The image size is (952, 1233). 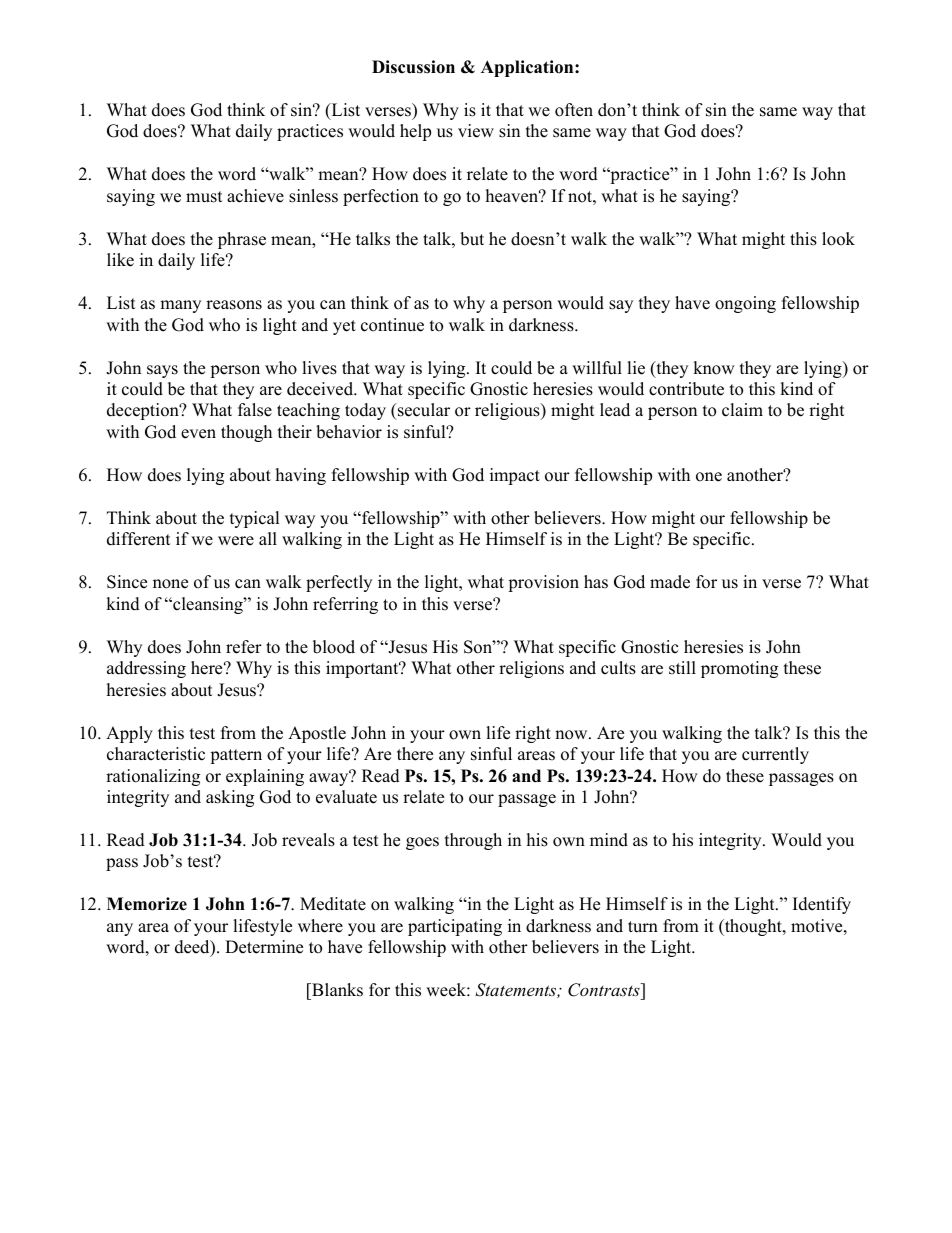 What do you see at coordinates (236, 756) in the image?
I see `pattern` at bounding box center [236, 756].
